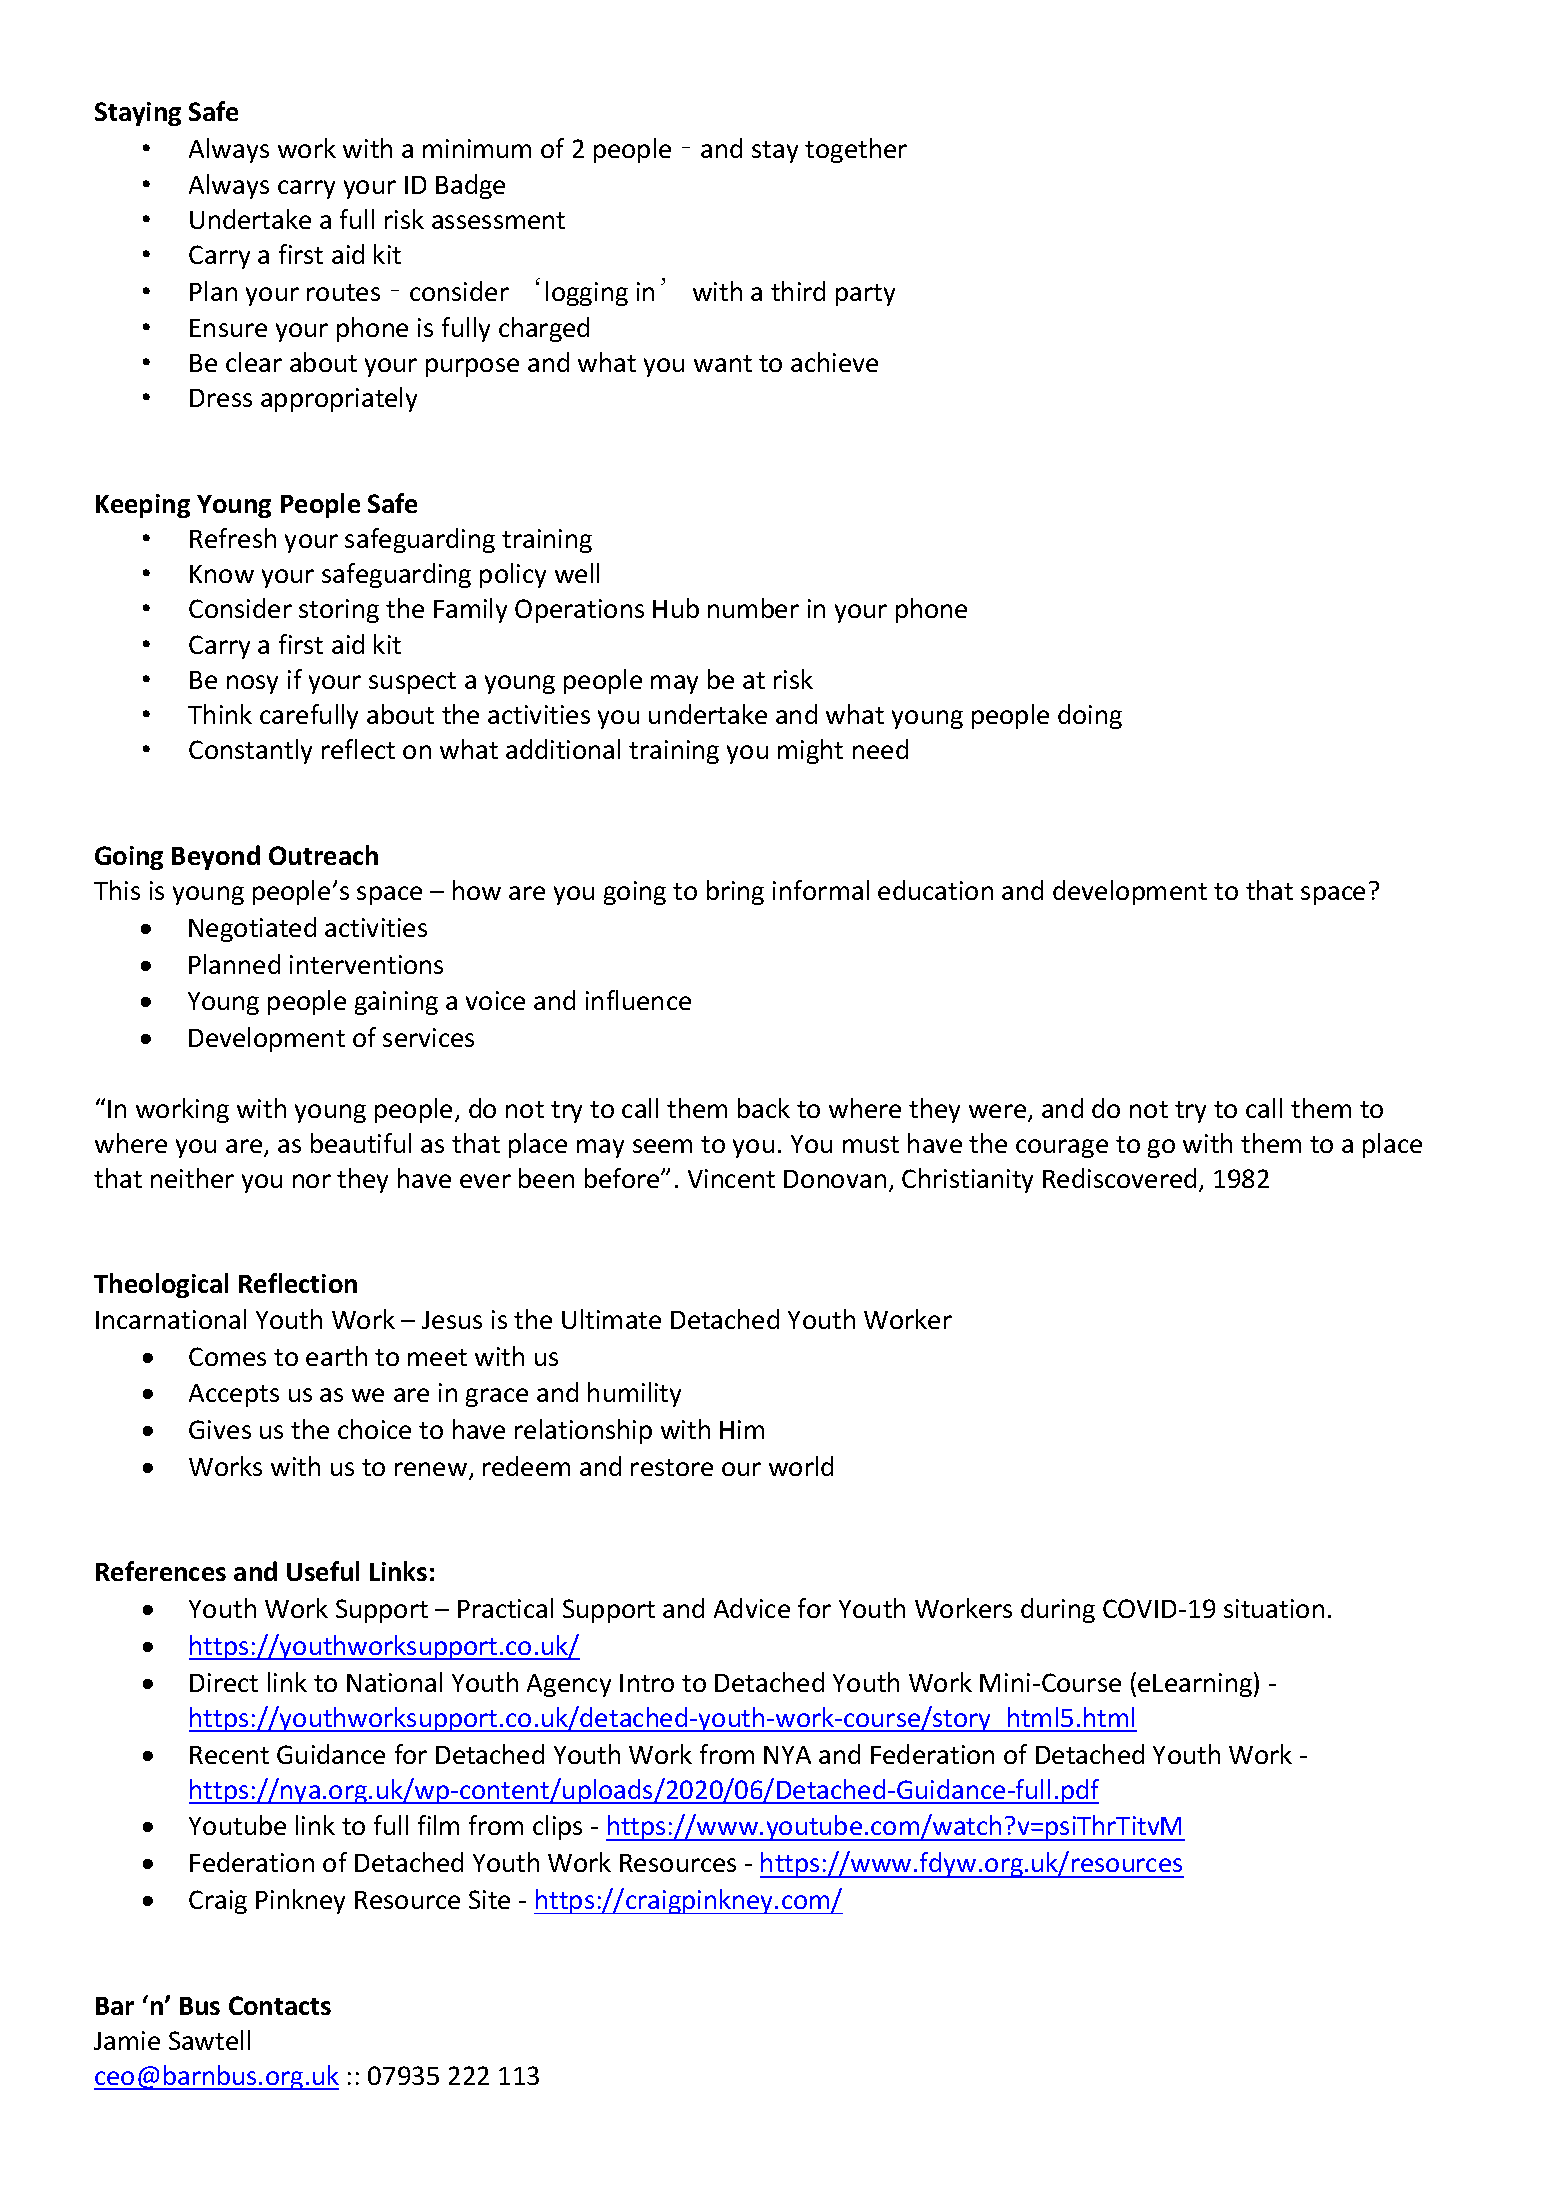  I want to click on nor, so click(312, 1181).
